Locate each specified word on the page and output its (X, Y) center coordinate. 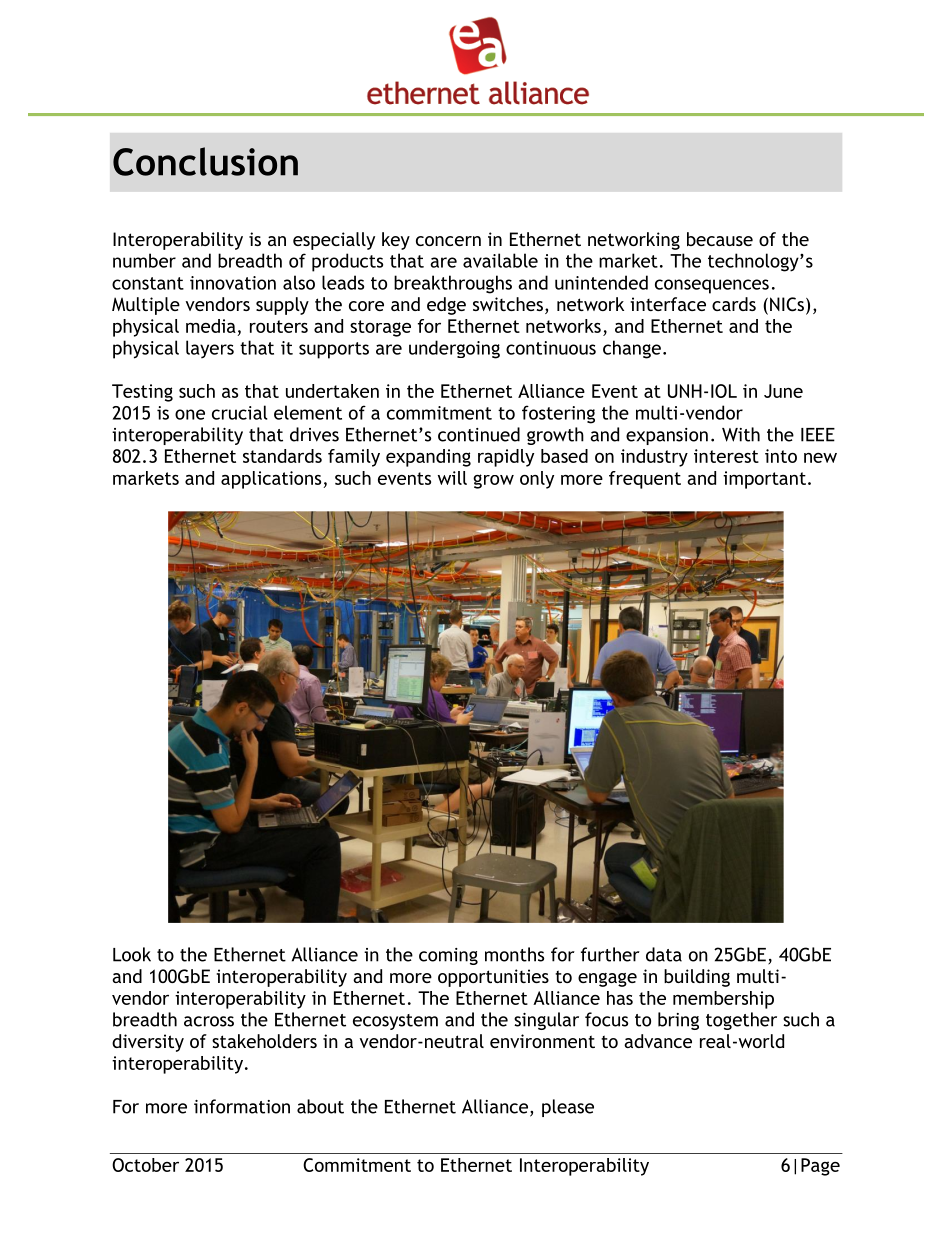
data (664, 954)
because (720, 239)
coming (448, 956)
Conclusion (205, 161)
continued (479, 434)
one (190, 414)
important (764, 480)
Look (132, 954)
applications (272, 480)
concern (448, 241)
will (452, 478)
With (741, 434)
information (242, 1106)
